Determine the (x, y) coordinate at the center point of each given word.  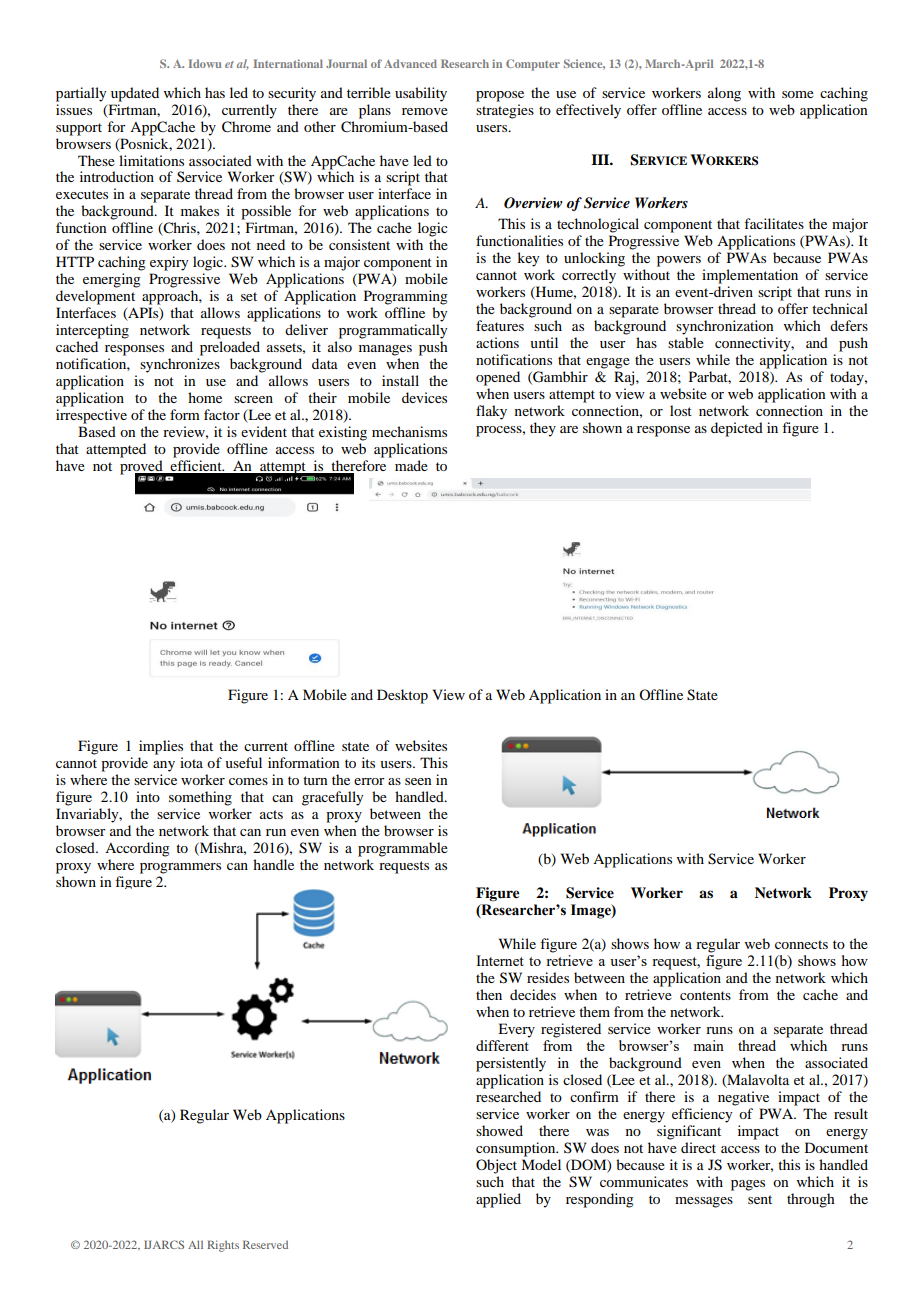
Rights (223, 1246)
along (724, 94)
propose (500, 96)
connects (801, 944)
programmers (180, 868)
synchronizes (180, 365)
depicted (737, 429)
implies (161, 747)
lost (681, 410)
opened (498, 378)
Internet (500, 960)
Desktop (402, 696)
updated (135, 94)
